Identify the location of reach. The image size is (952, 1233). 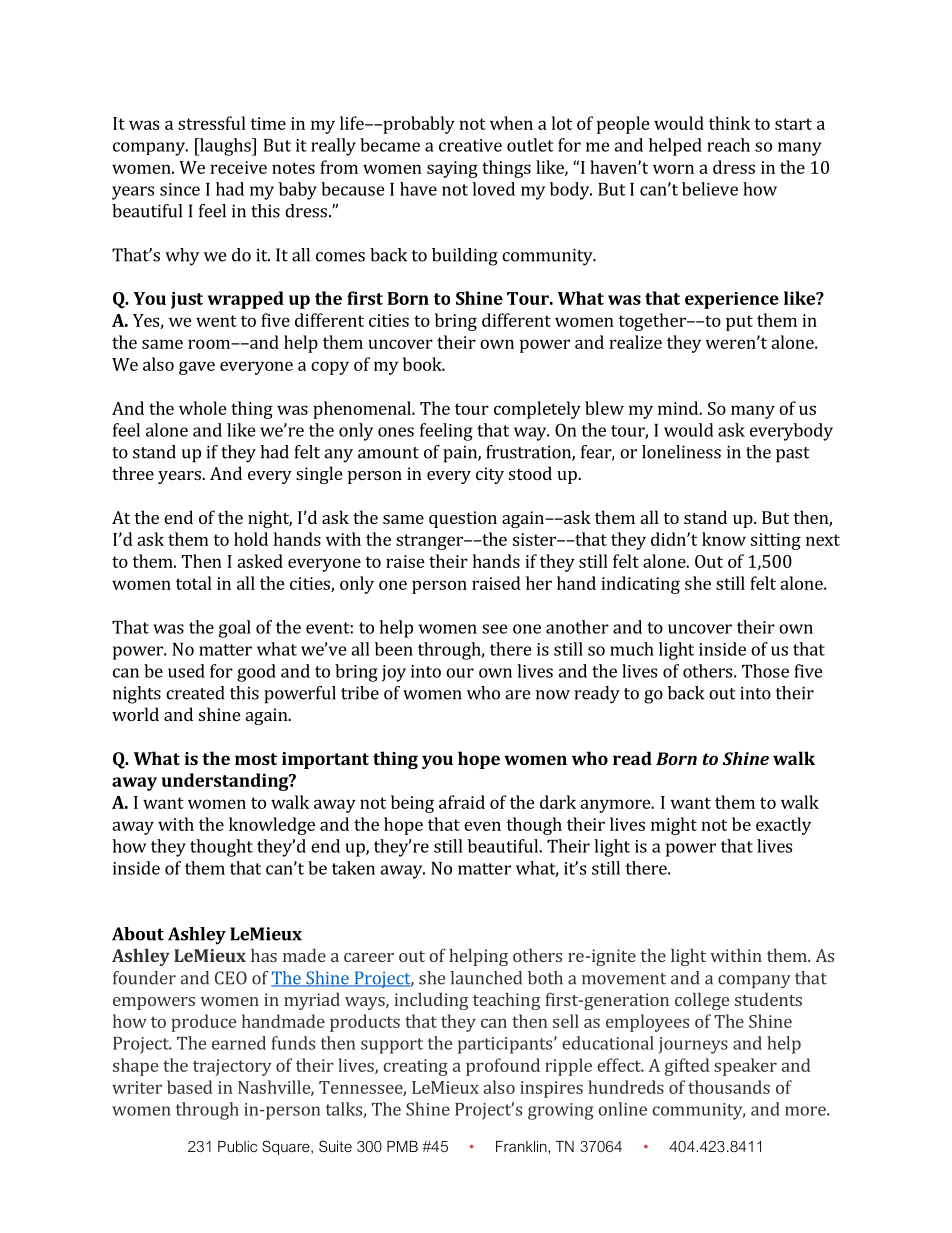
(728, 145).
